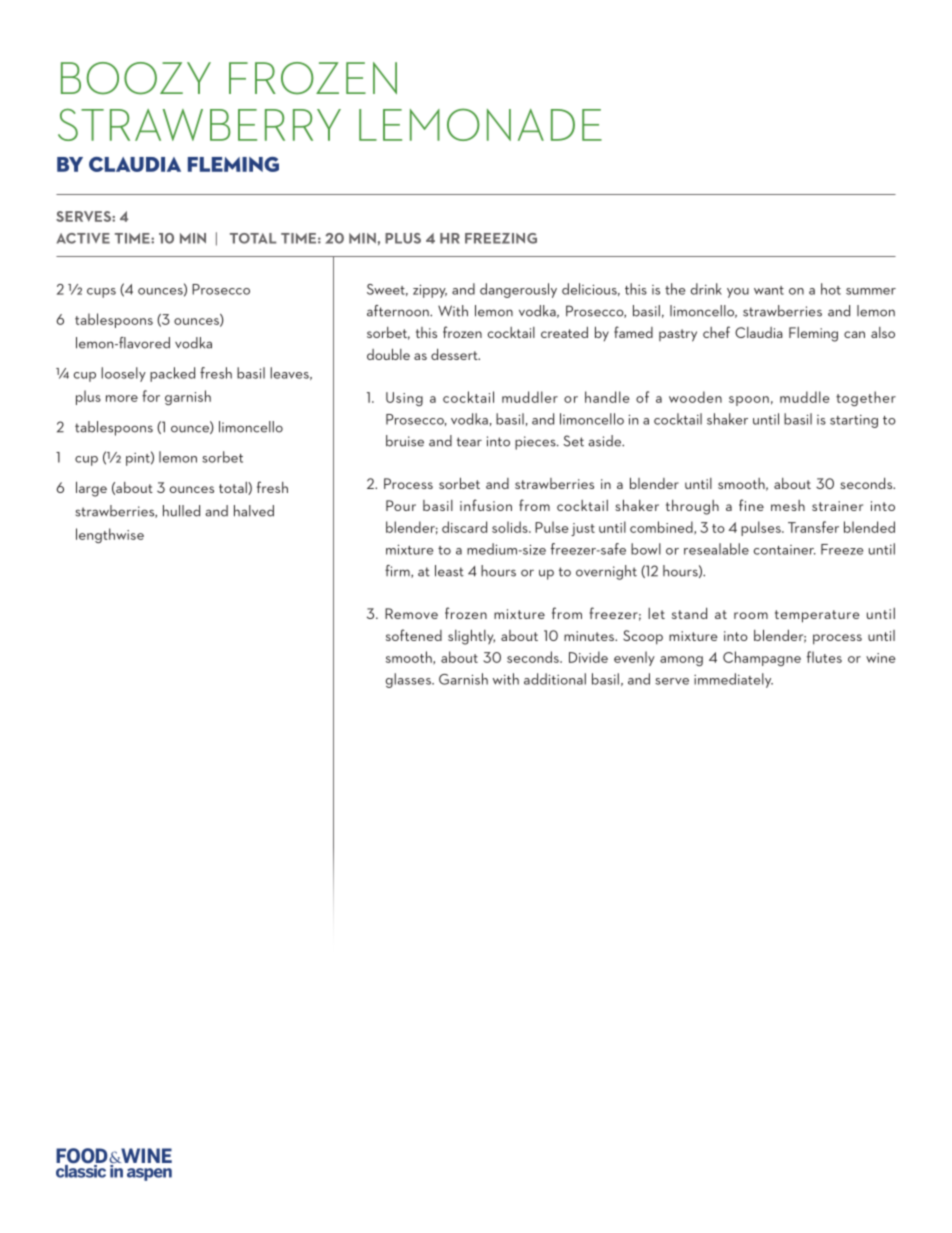 The height and width of the screenshot is (1233, 952). I want to click on together, so click(866, 398).
